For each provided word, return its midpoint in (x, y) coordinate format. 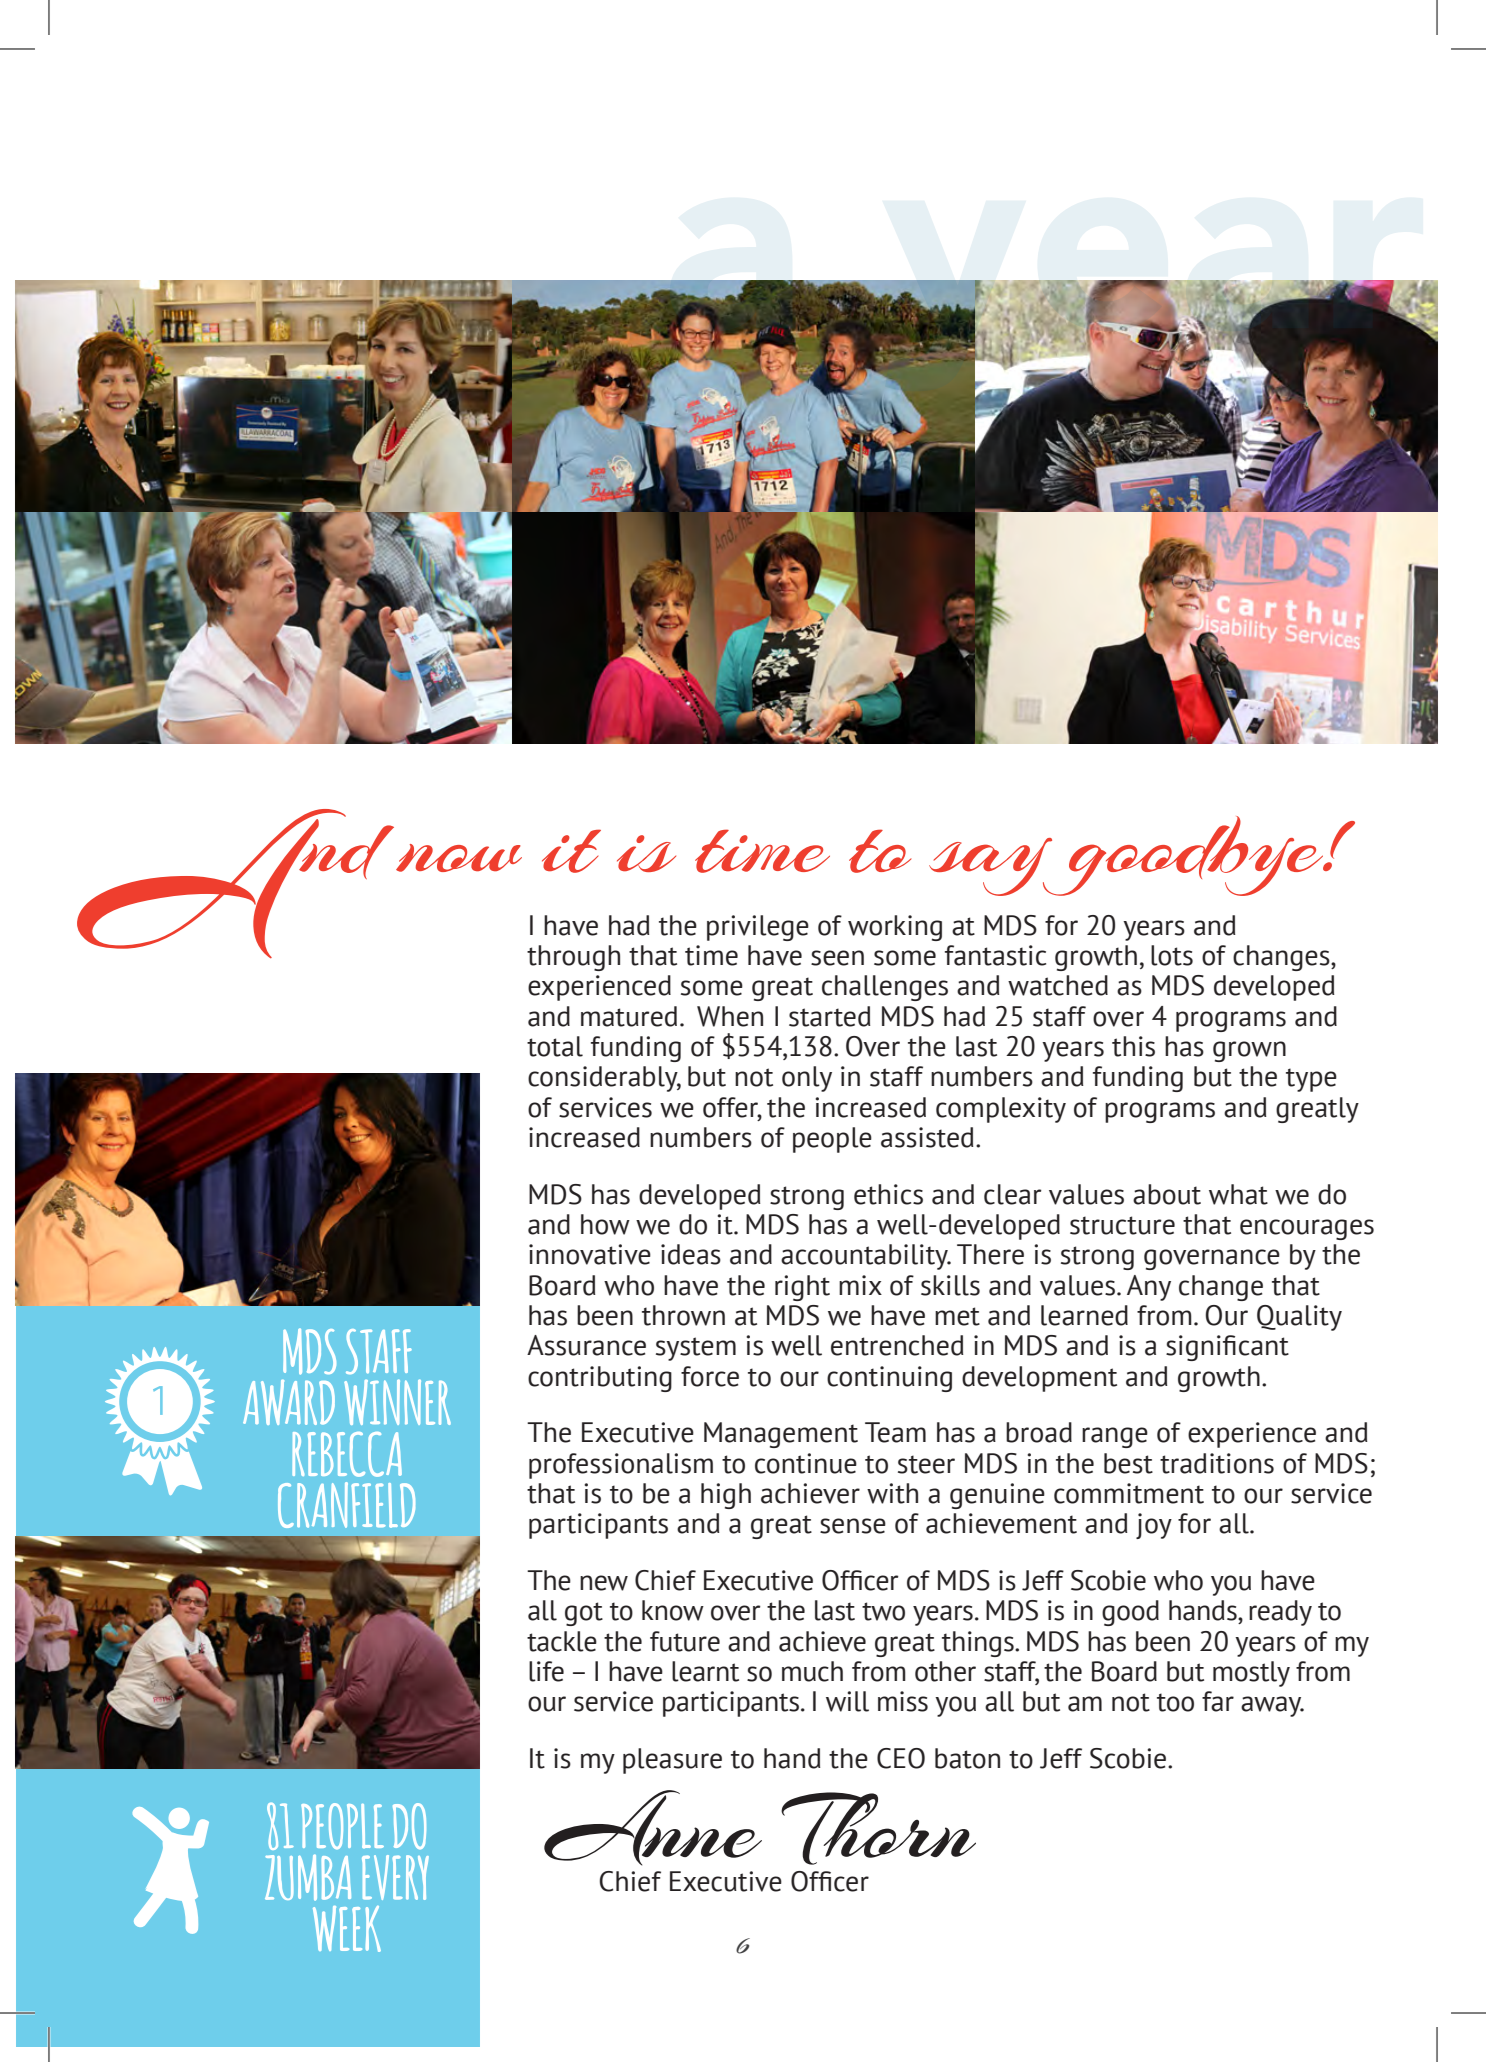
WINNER (397, 1402)
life (546, 1671)
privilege (758, 928)
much (812, 1671)
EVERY (395, 1877)
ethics (888, 1194)
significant (1227, 1348)
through (573, 958)
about (1167, 1194)
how (605, 1224)
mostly (1251, 1674)
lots (1172, 955)
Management (781, 1435)
